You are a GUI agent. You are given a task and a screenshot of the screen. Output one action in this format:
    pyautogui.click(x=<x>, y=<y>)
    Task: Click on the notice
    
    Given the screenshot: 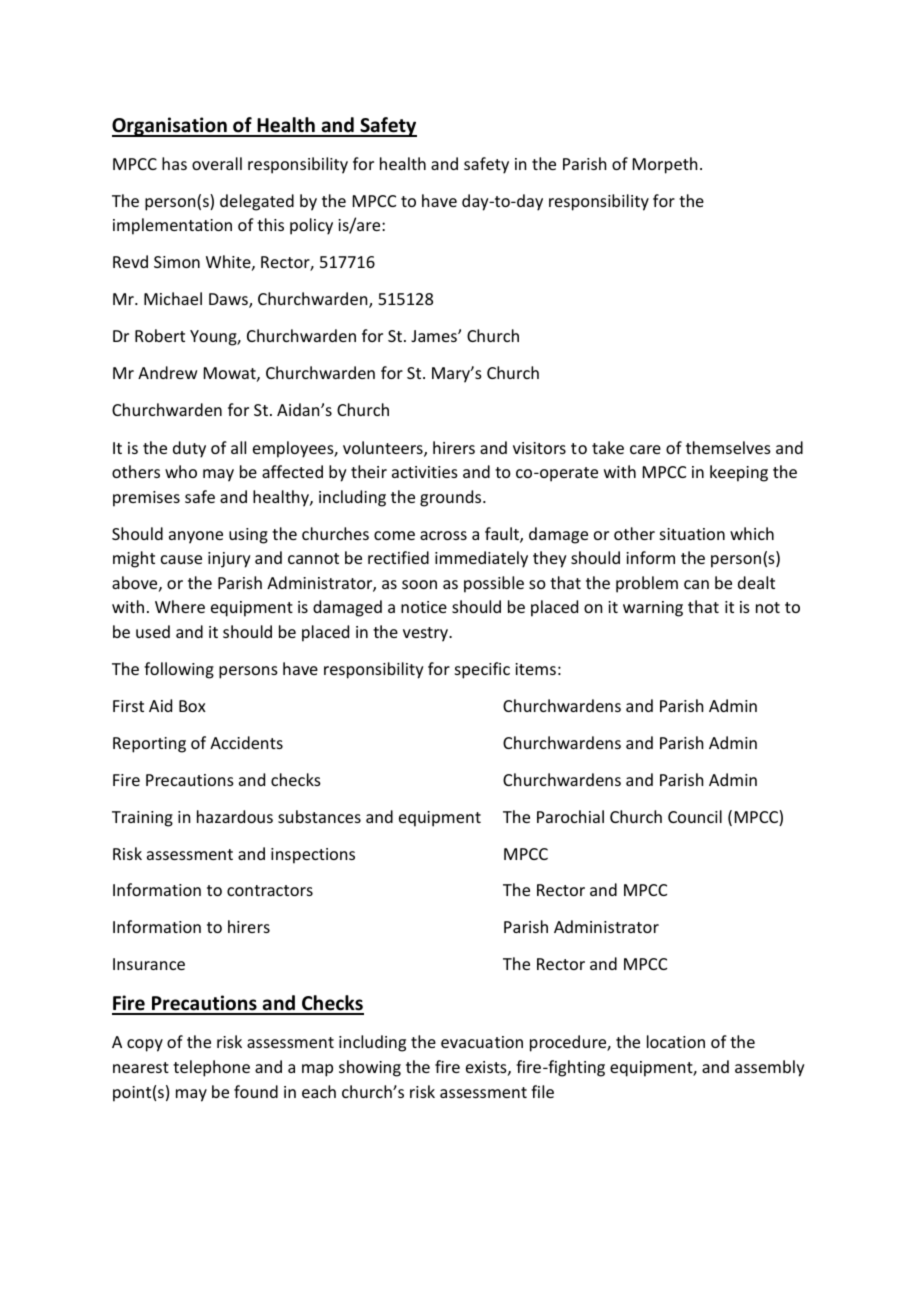 What is the action you would take?
    pyautogui.click(x=424, y=607)
